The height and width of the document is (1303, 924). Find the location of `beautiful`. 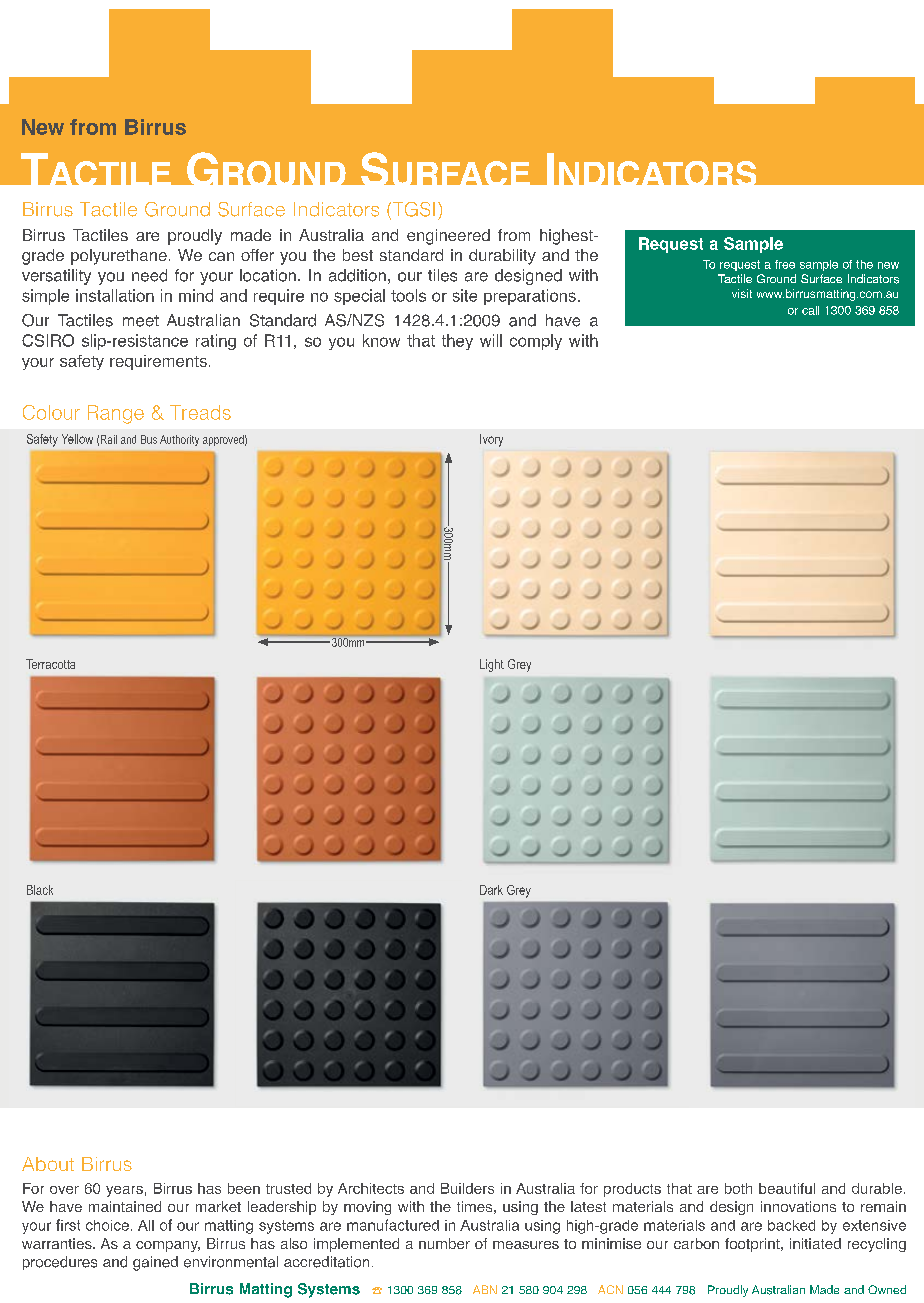

beautiful is located at coordinates (787, 1188).
